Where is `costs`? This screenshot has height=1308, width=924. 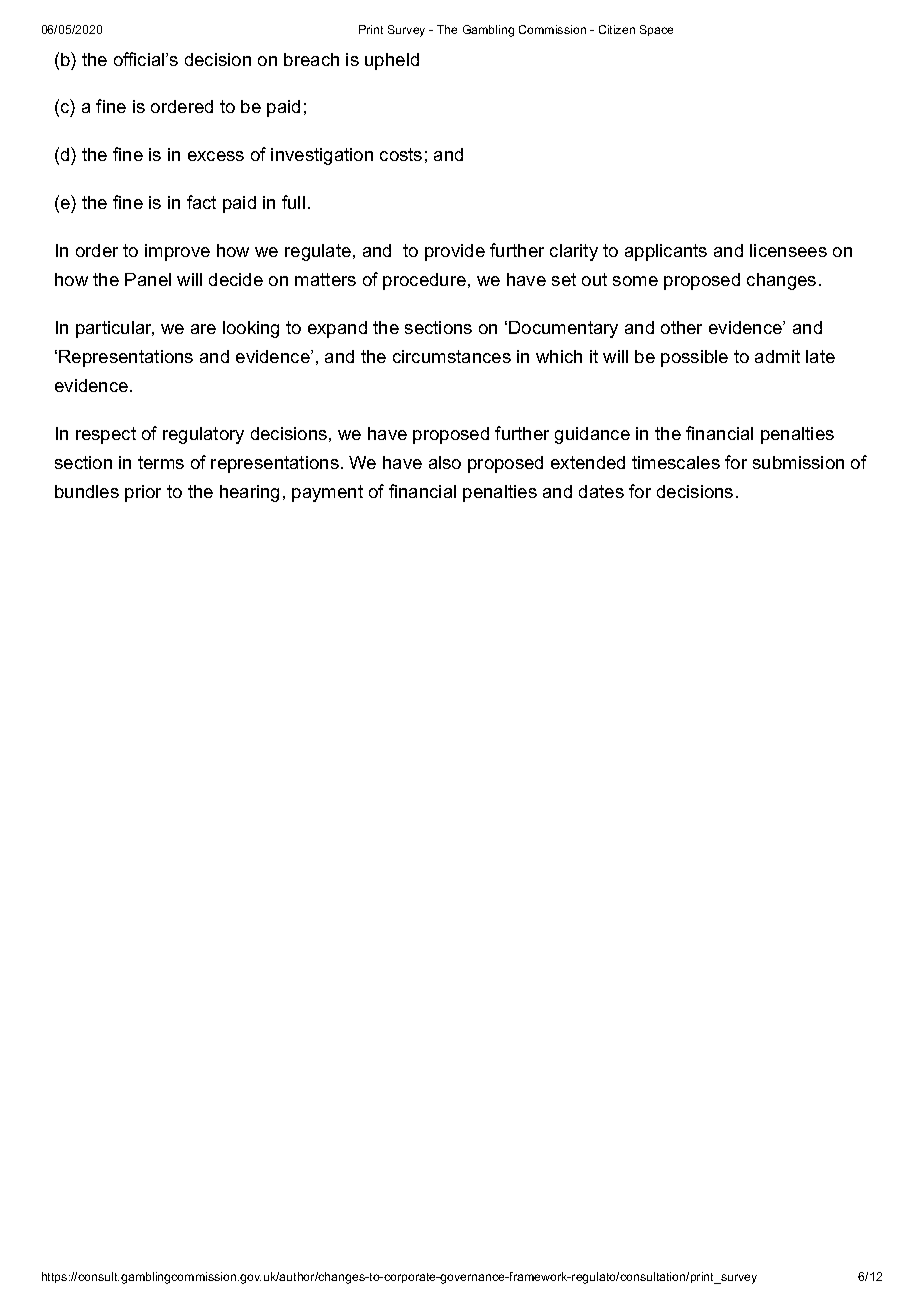 costs is located at coordinates (401, 154).
